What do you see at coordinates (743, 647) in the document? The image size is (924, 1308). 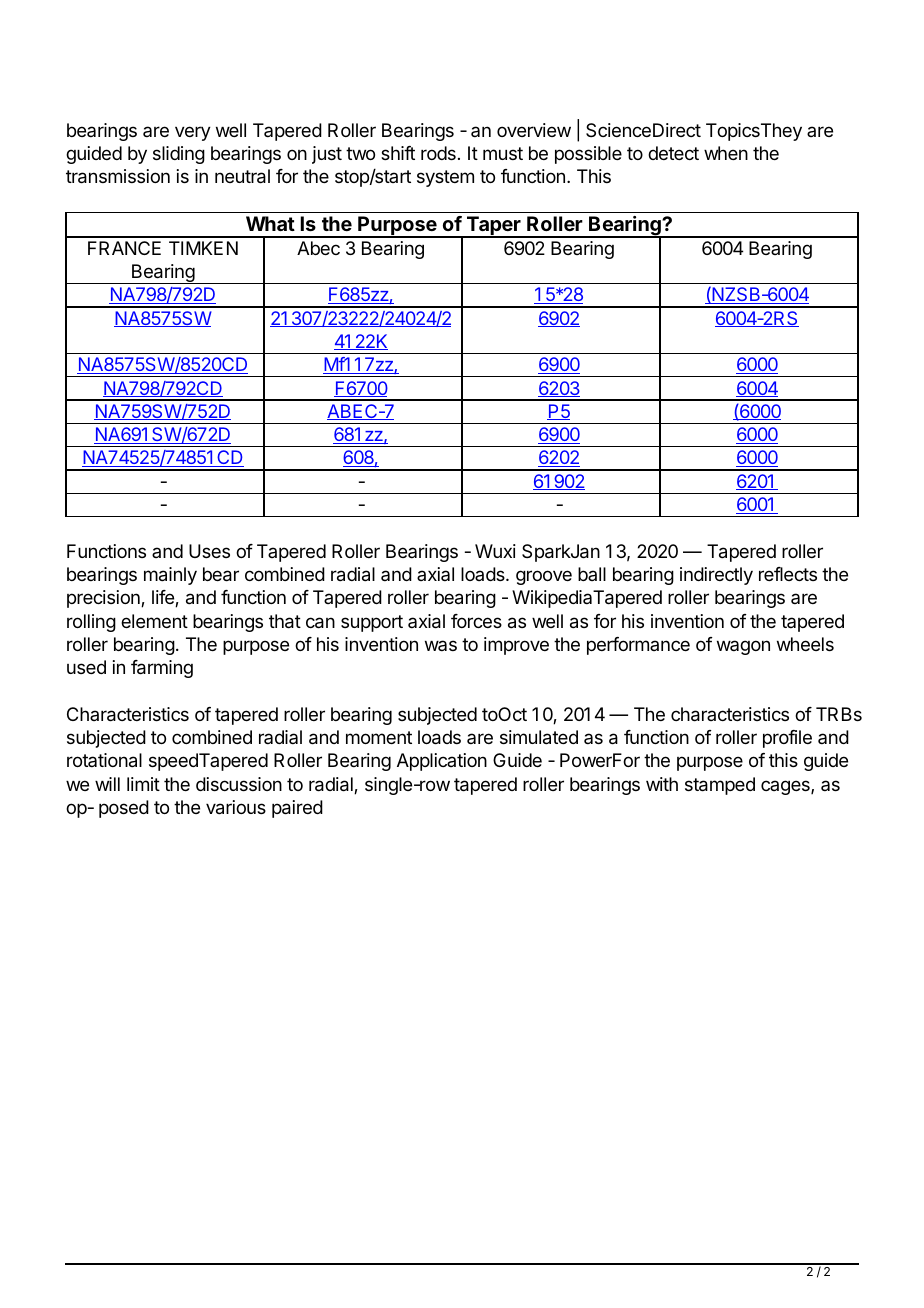 I see `wagon` at bounding box center [743, 647].
